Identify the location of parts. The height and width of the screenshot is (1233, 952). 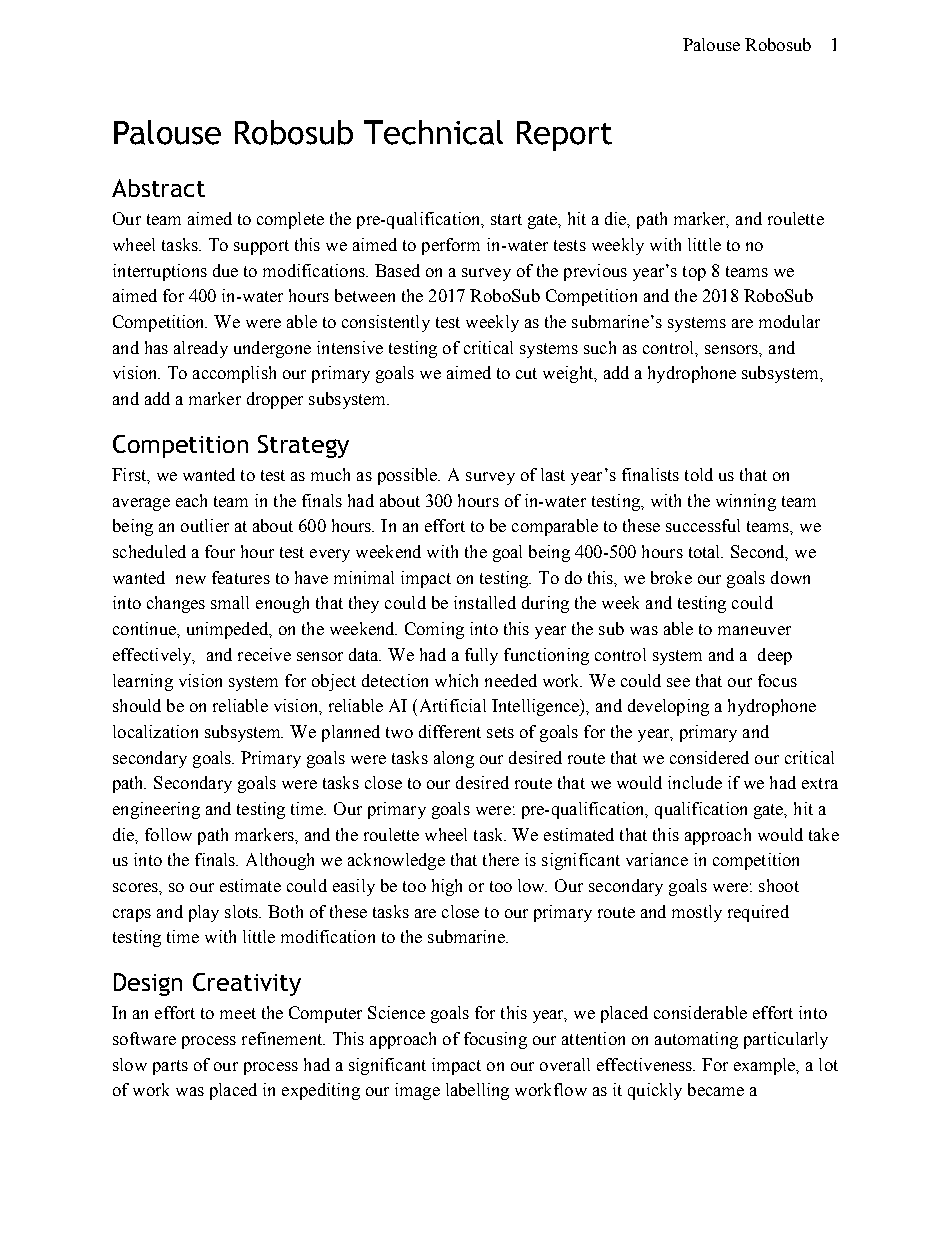
(170, 1067).
